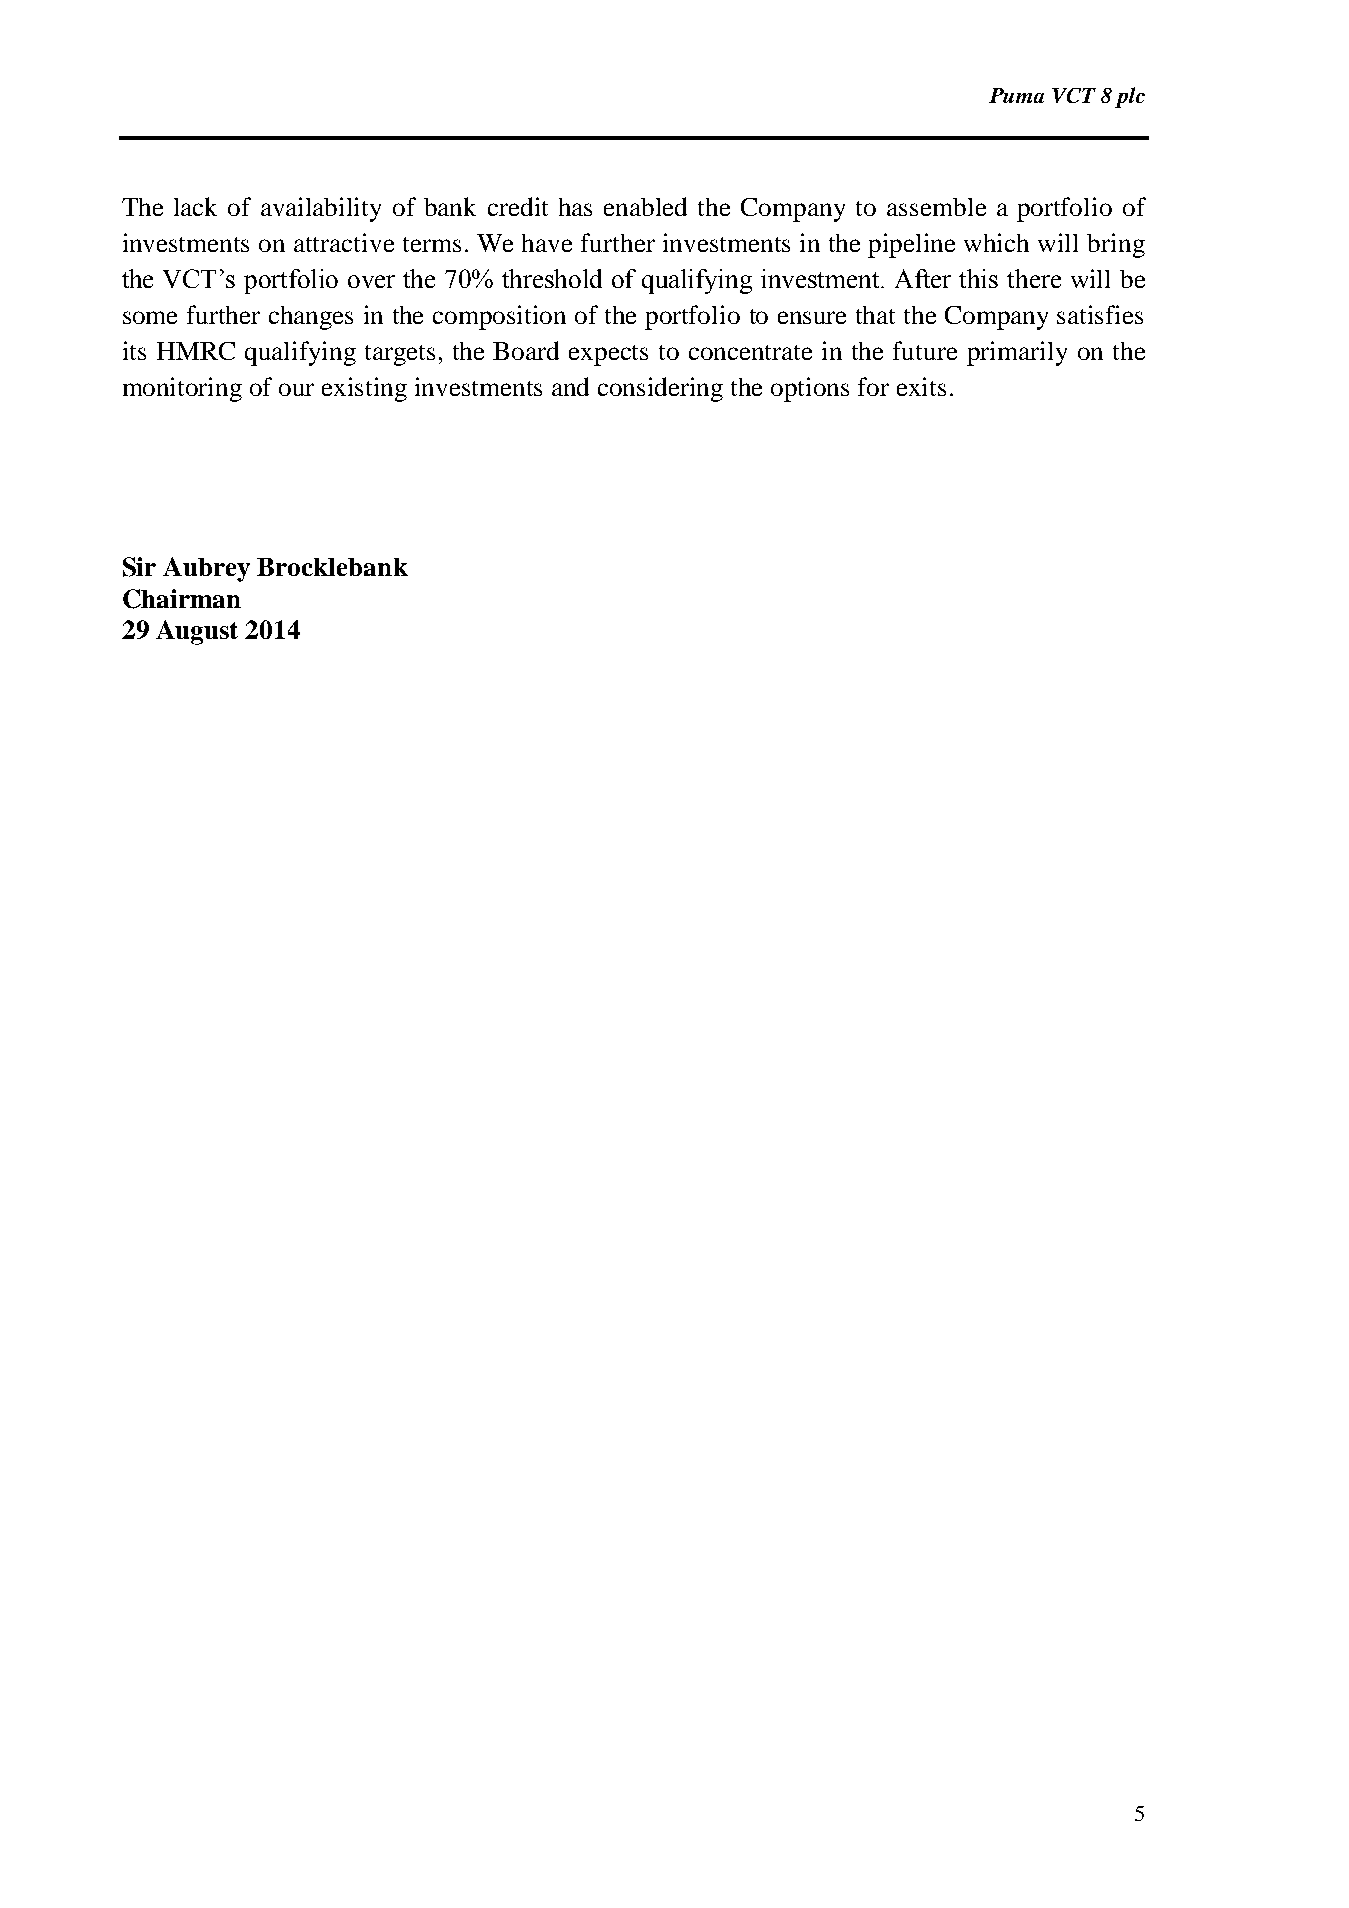 This screenshot has width=1349, height=1908. I want to click on enabled, so click(645, 206).
